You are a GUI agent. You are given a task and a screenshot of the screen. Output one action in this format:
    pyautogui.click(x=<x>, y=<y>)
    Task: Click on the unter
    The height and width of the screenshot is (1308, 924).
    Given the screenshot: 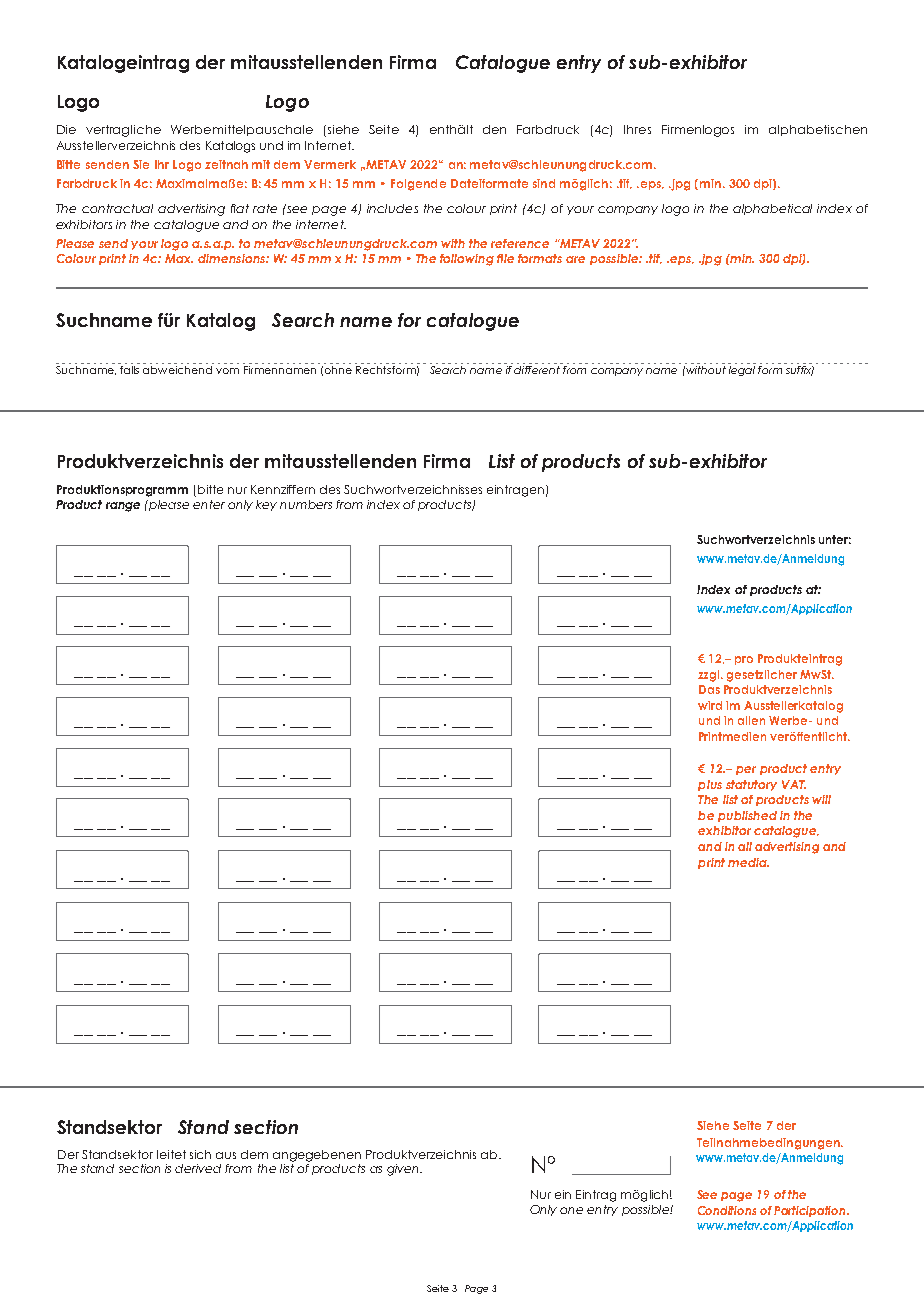 What is the action you would take?
    pyautogui.click(x=835, y=539)
